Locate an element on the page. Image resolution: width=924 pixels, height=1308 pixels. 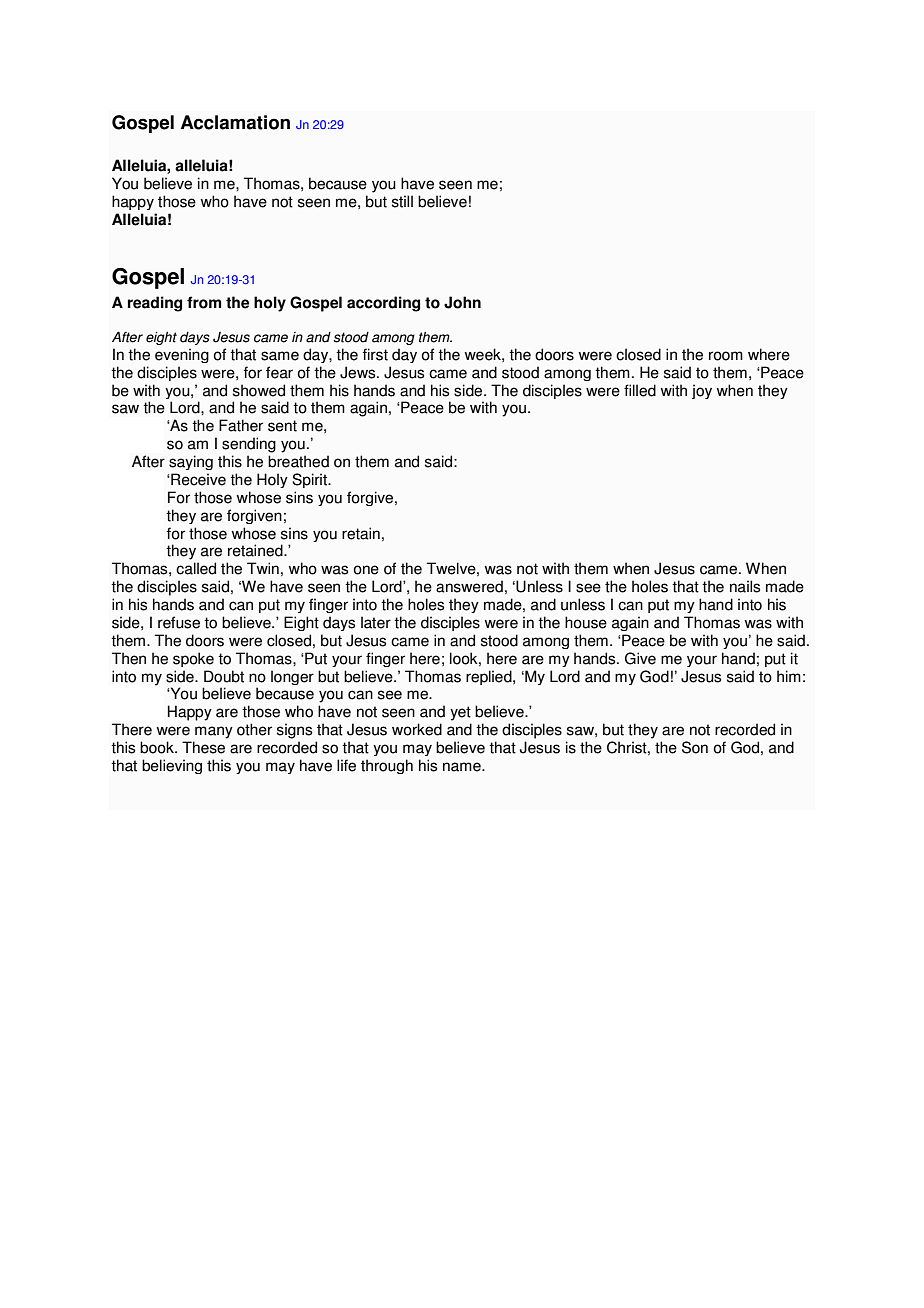
name is located at coordinates (463, 767).
